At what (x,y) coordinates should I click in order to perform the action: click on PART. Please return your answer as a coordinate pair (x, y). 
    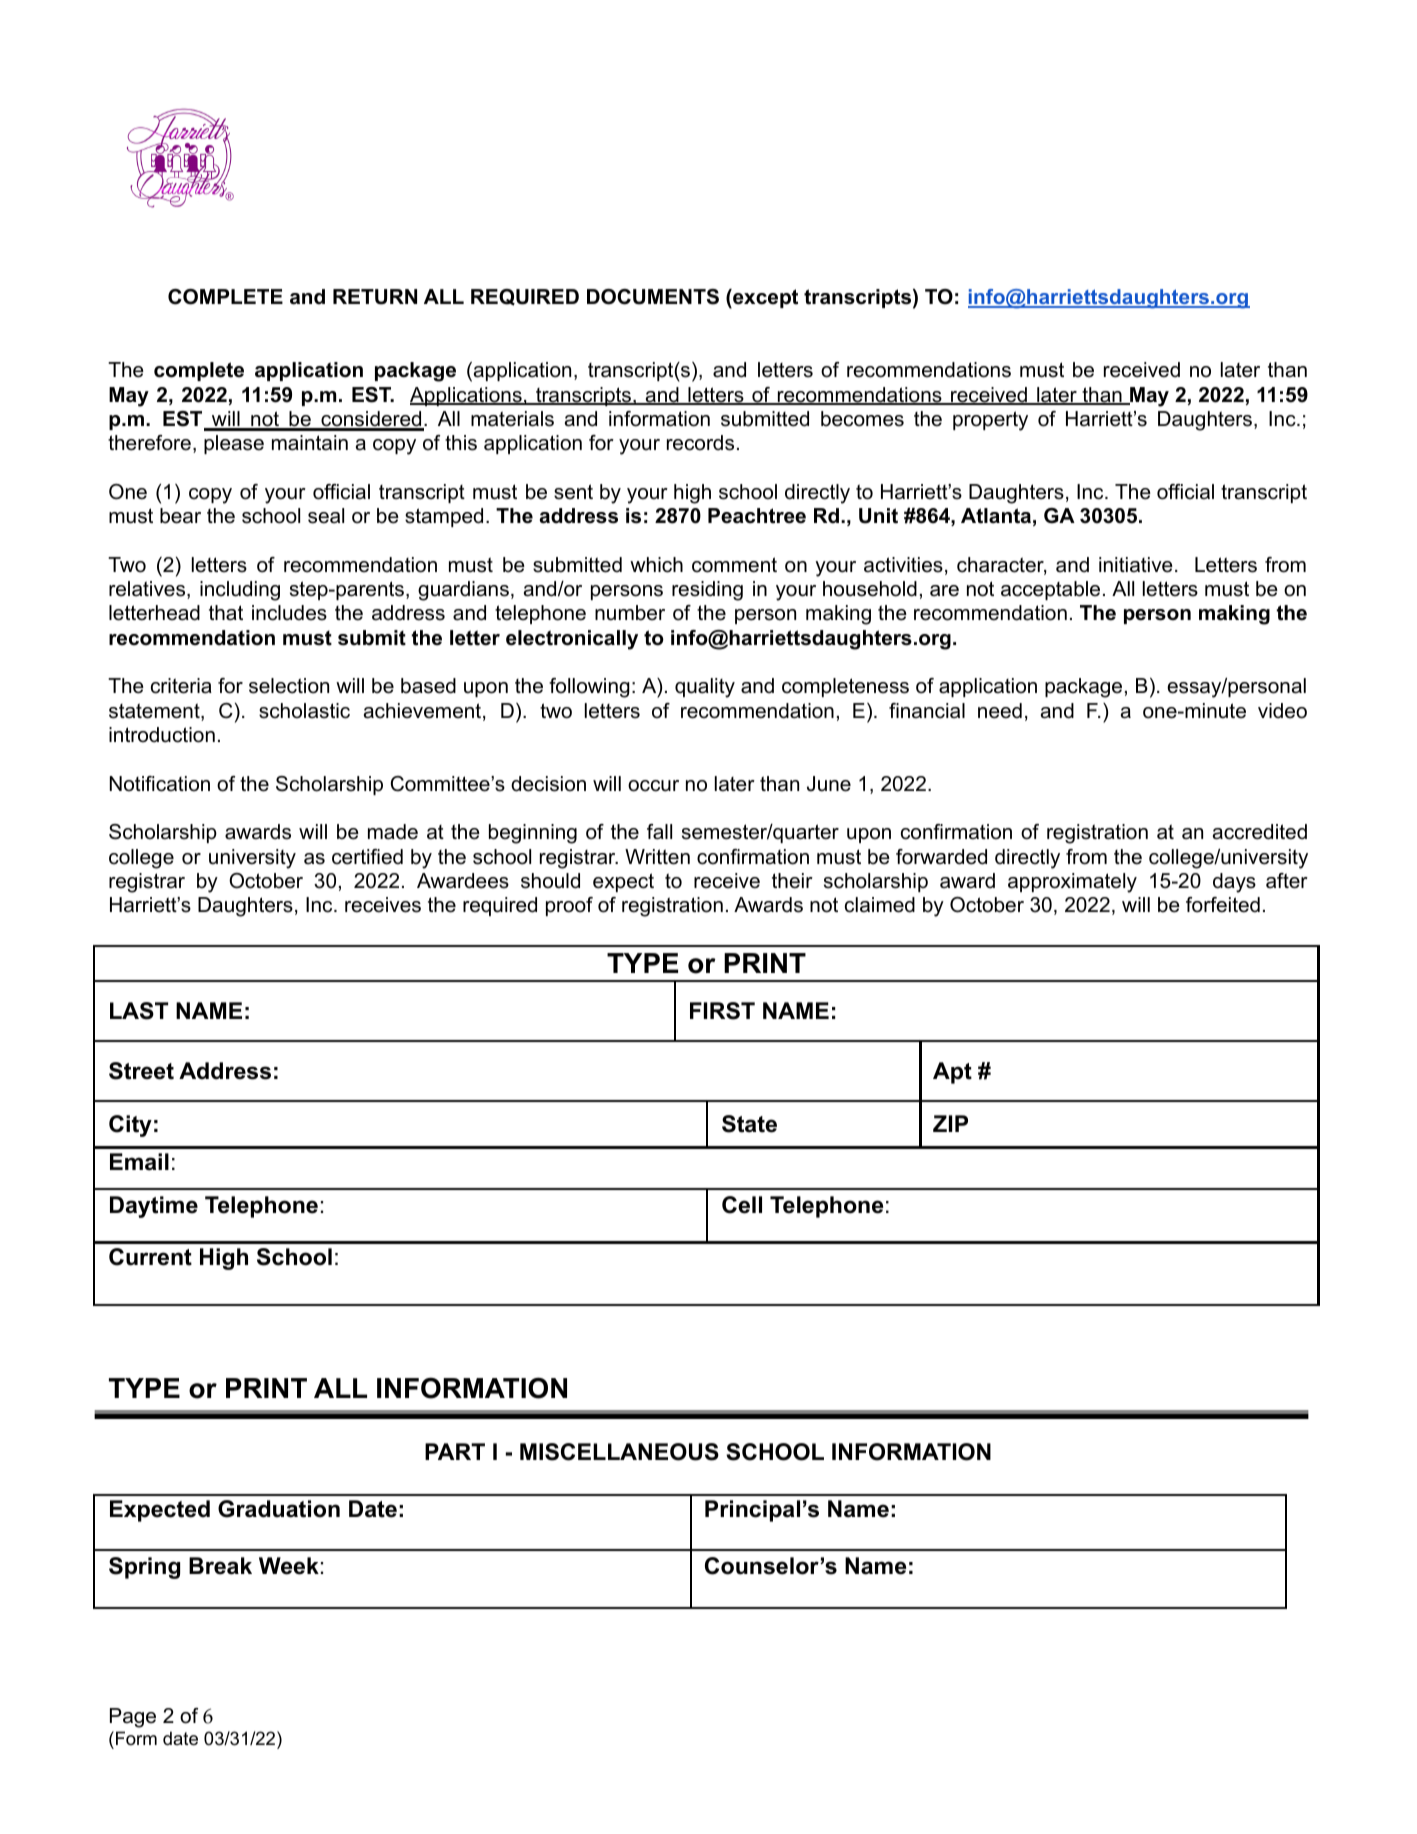
    Looking at the image, I should click on (455, 1451).
